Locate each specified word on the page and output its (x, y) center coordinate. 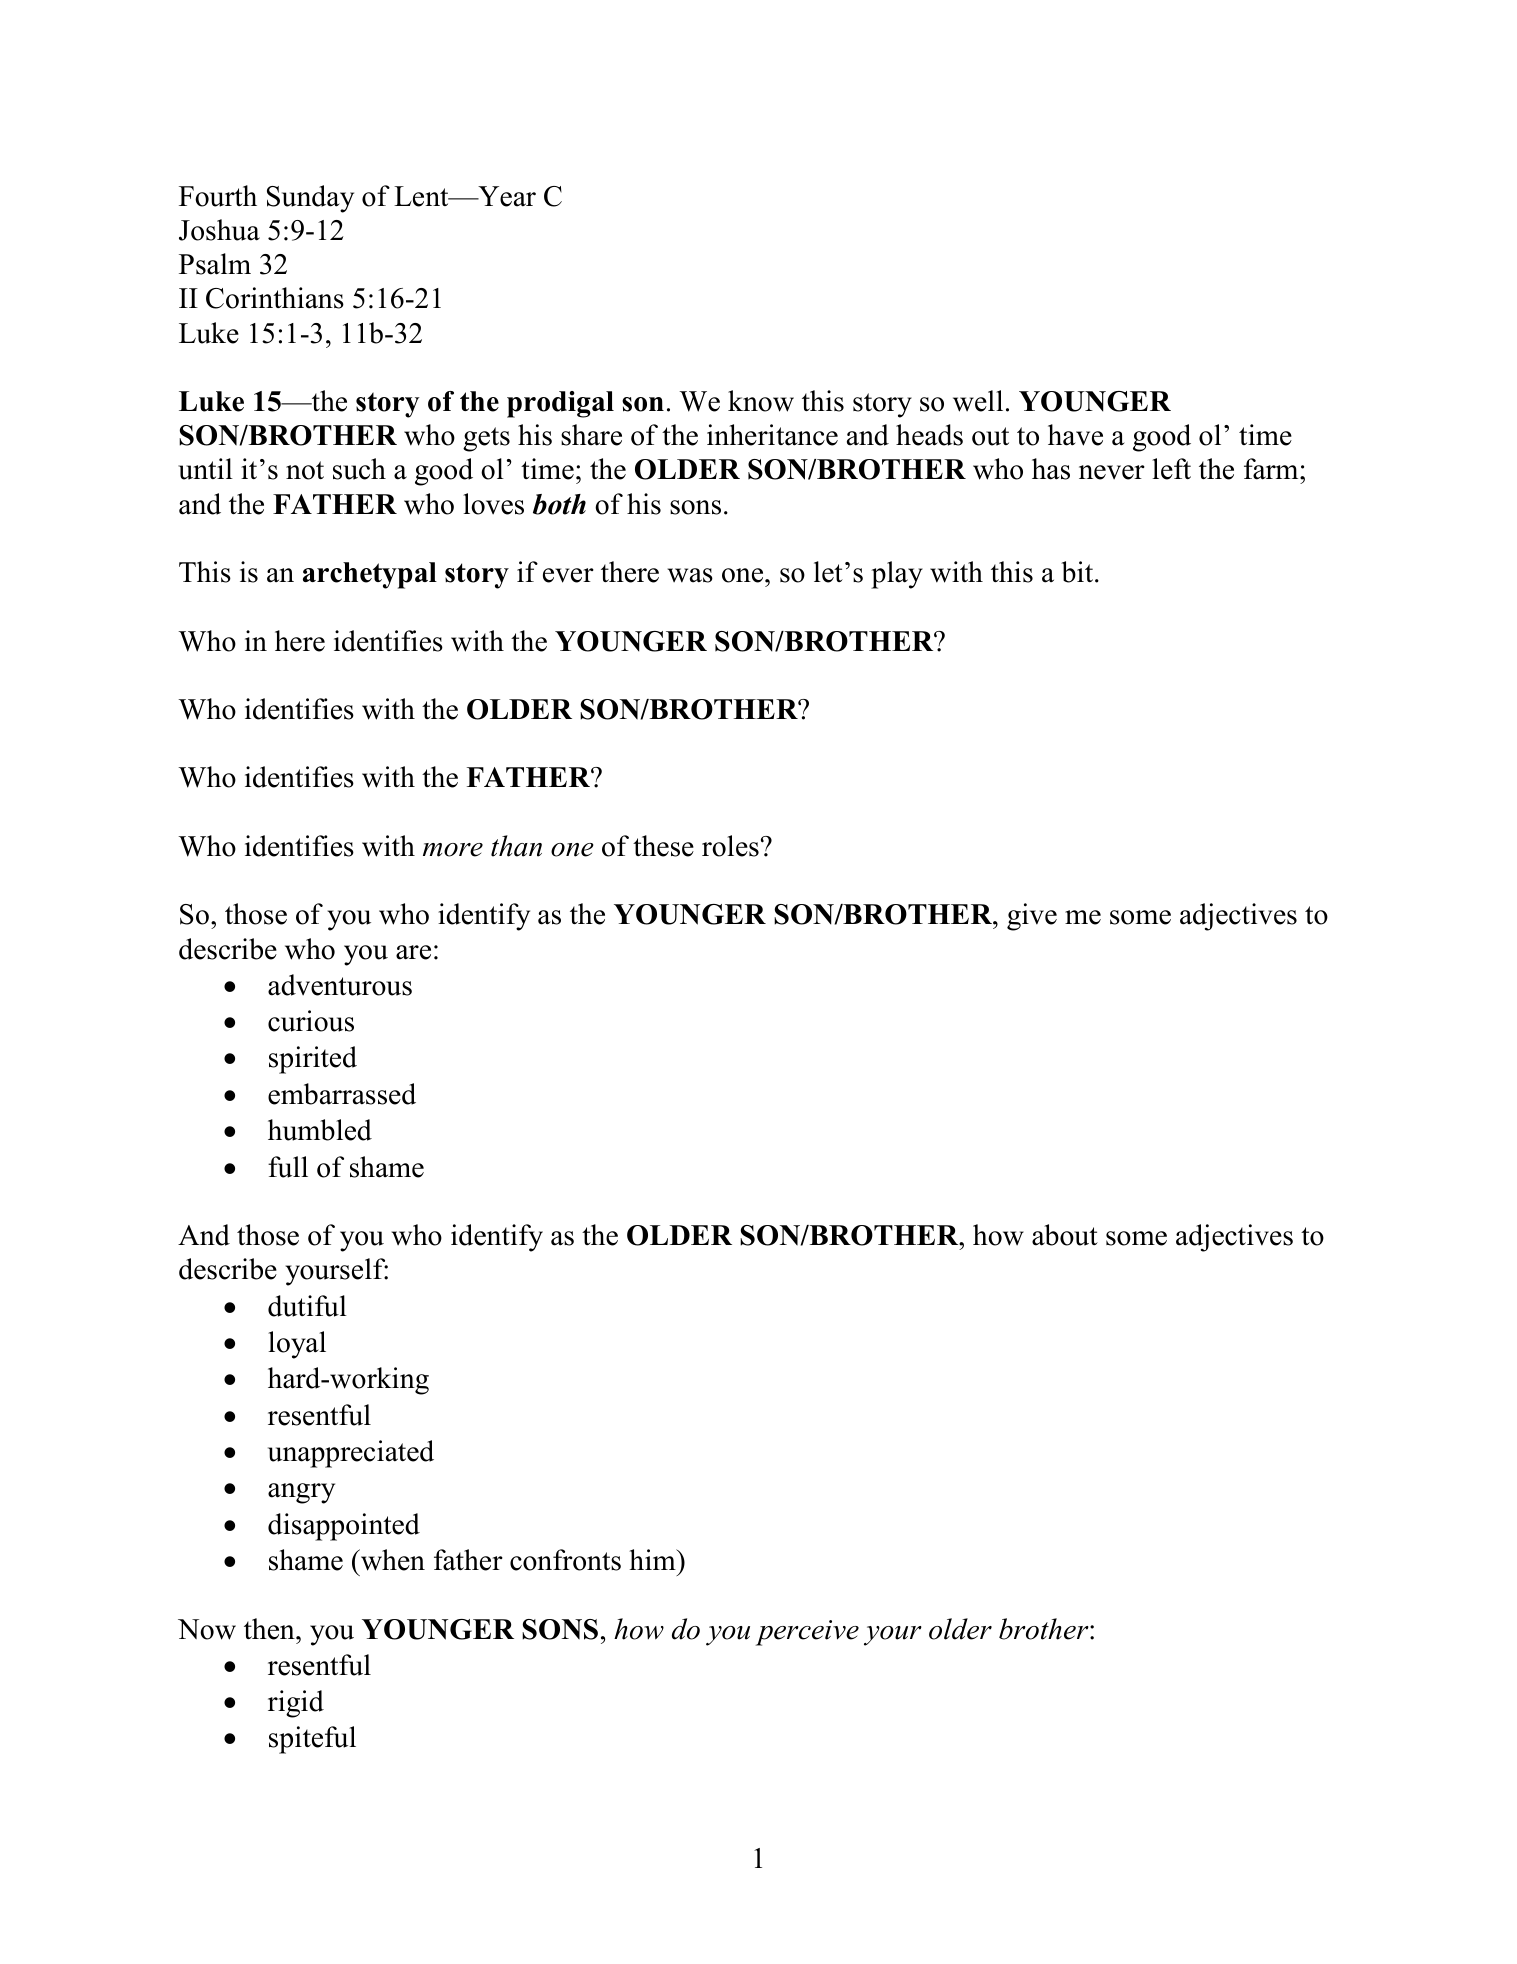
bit (1078, 572)
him (653, 1559)
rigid (296, 1704)
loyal (297, 1345)
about (1065, 1235)
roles (730, 846)
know (761, 401)
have (1075, 435)
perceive (807, 1633)
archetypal (370, 575)
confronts (565, 1560)
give (1032, 917)
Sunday (310, 199)
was (690, 575)
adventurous (340, 985)
